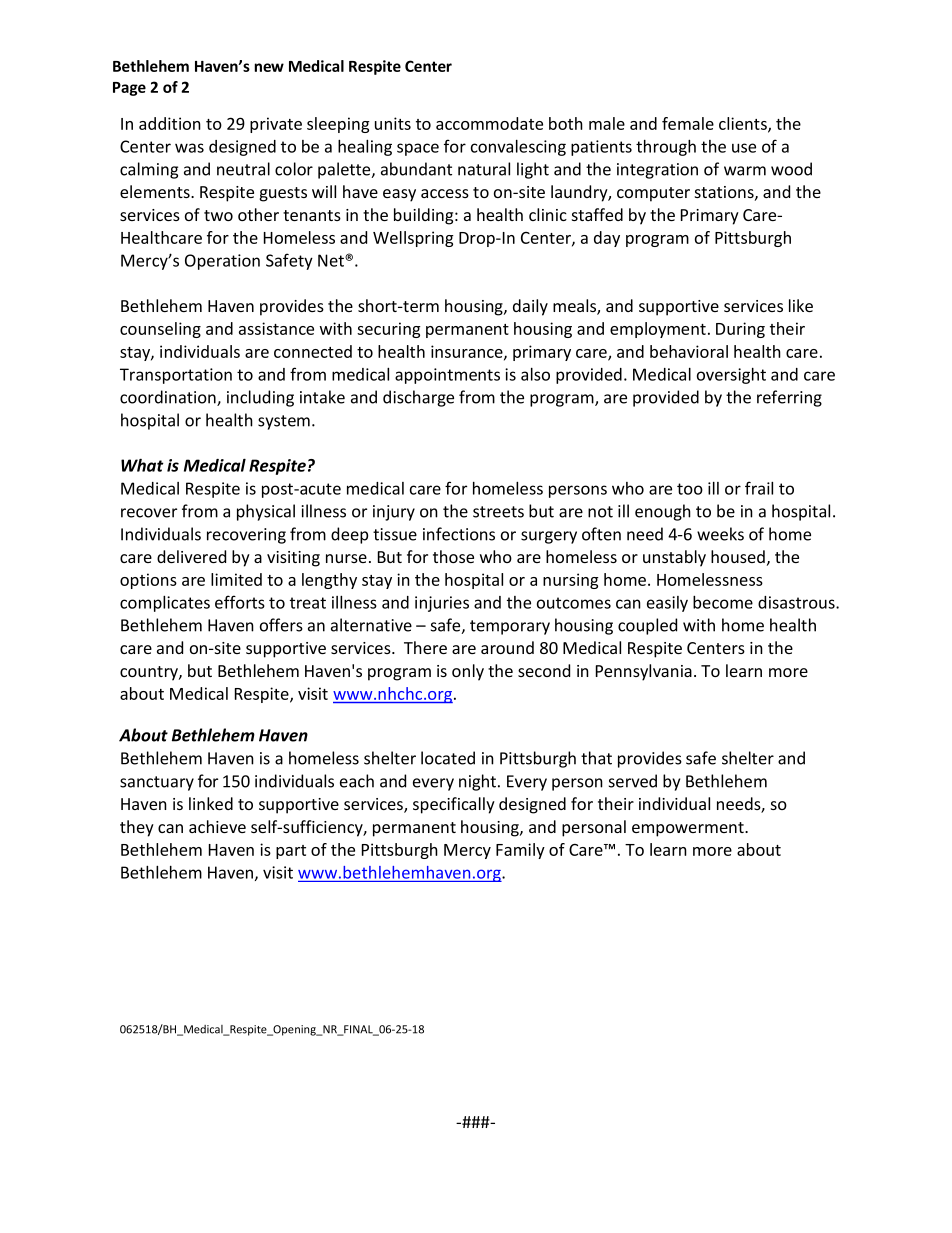 The width and height of the page is (952, 1233). What do you see at coordinates (442, 604) in the page?
I see `injuries` at bounding box center [442, 604].
